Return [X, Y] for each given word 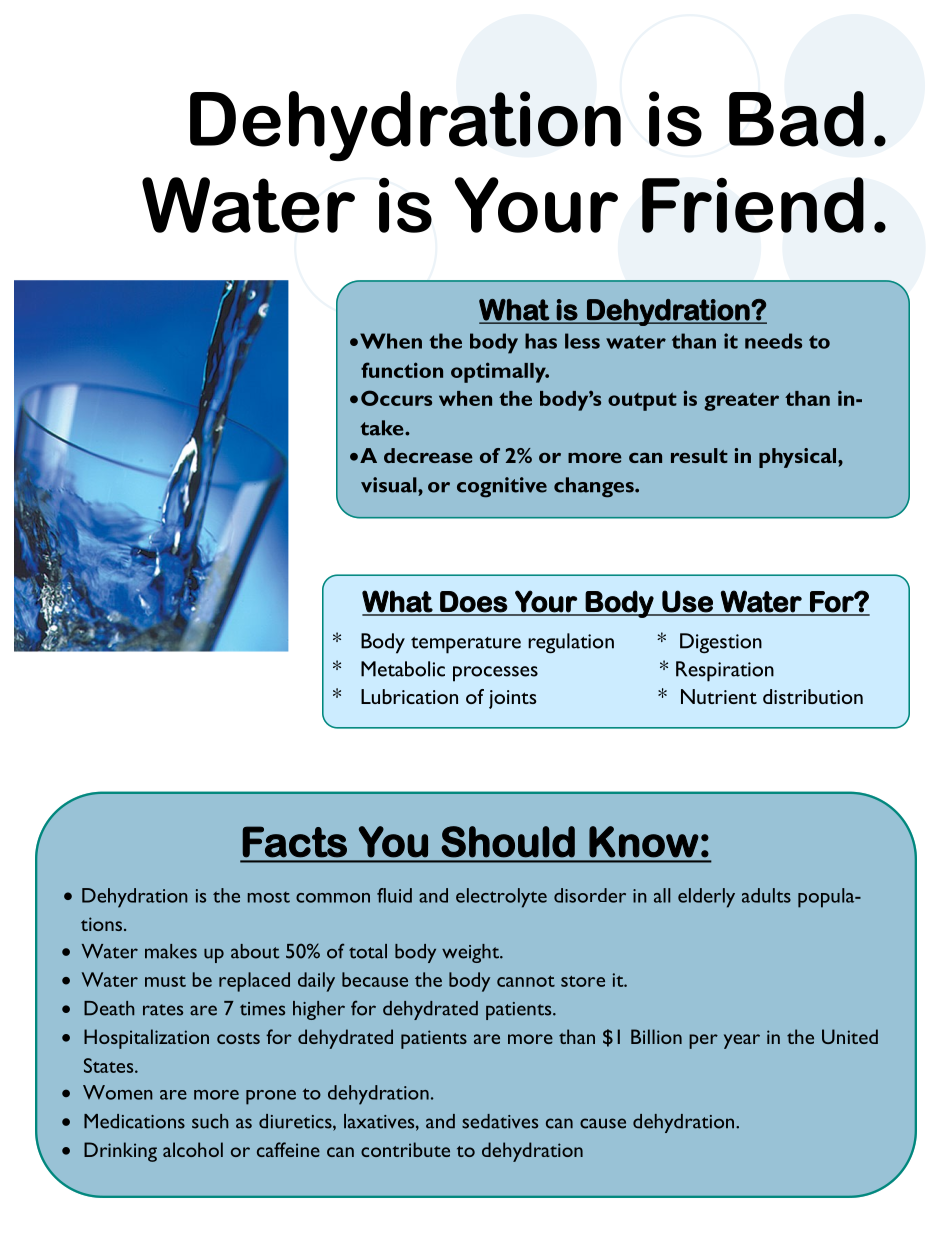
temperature [466, 645]
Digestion [721, 643]
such [210, 1121]
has [541, 341]
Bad [796, 119]
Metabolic [403, 669]
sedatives [500, 1121]
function [402, 370]
